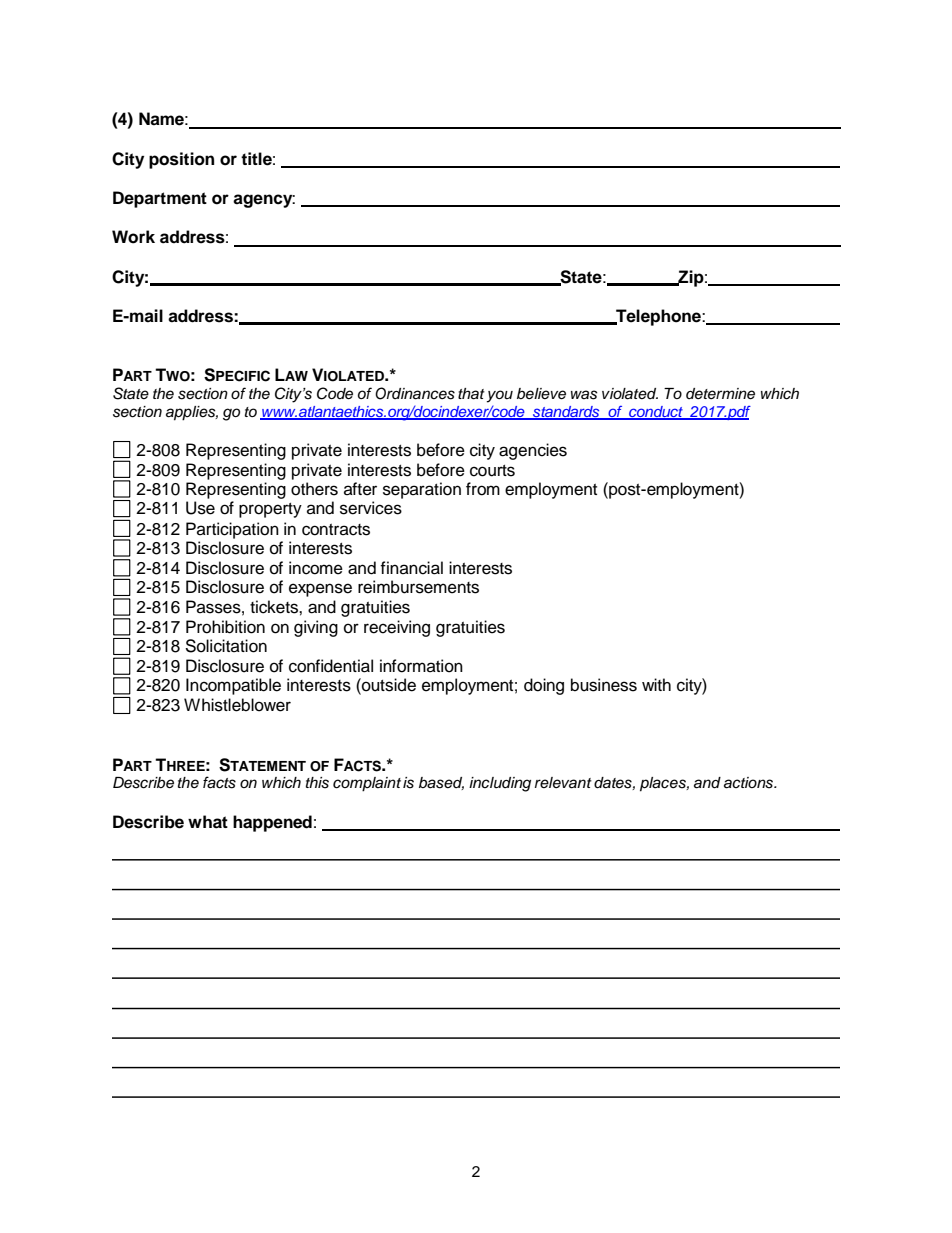 This screenshot has height=1233, width=952. I want to click on based, so click(441, 783).
